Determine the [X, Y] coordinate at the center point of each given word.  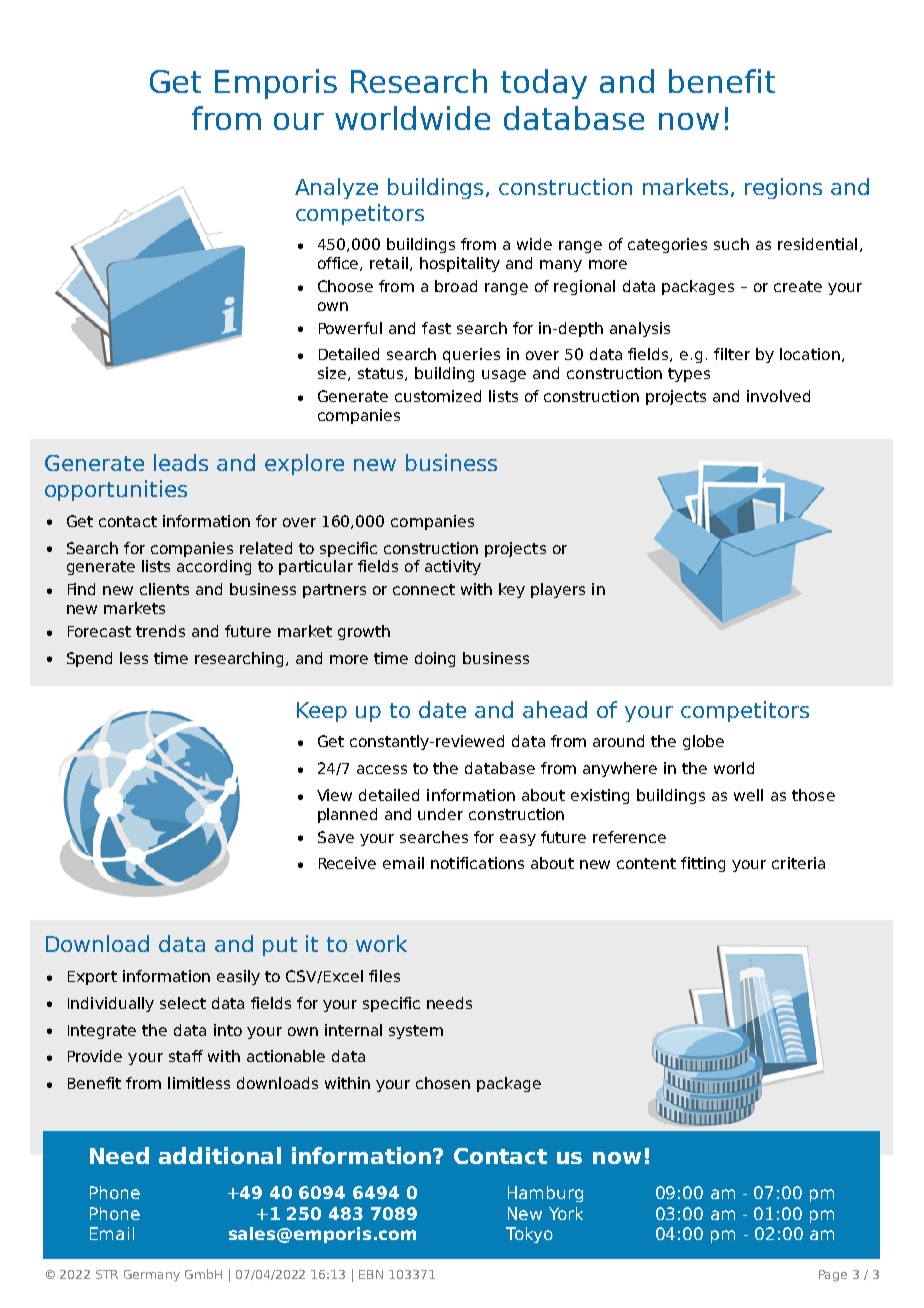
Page [833, 1276]
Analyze [336, 188]
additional [220, 1155]
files [384, 976]
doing [435, 659]
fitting [703, 864]
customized [438, 396]
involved [778, 396]
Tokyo [529, 1235]
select [183, 1003]
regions [783, 188]
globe [703, 742]
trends [160, 631]
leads [181, 462]
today [544, 84]
